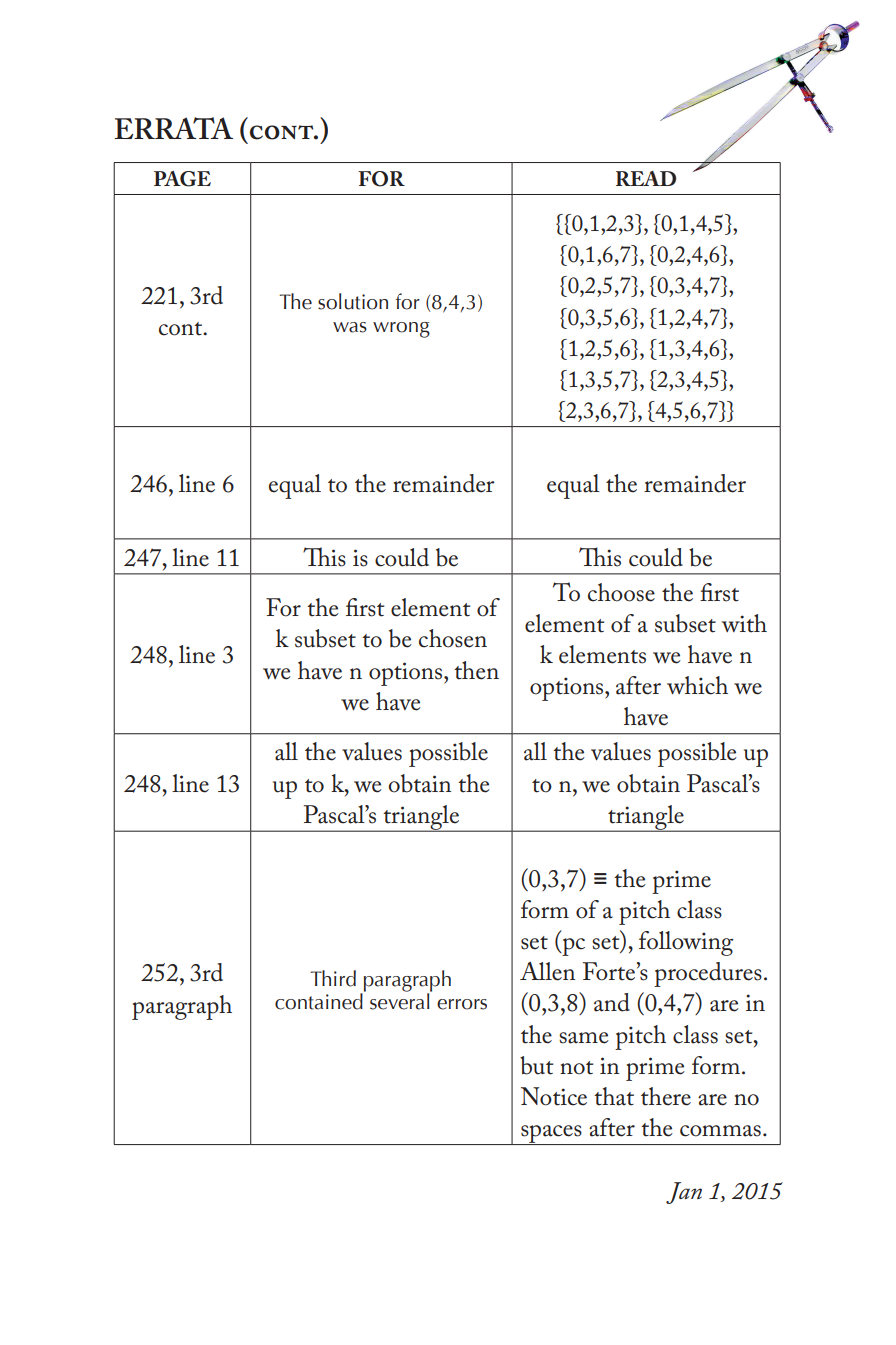  Describe the element at coordinates (646, 178) in the document. I see `READ` at that location.
